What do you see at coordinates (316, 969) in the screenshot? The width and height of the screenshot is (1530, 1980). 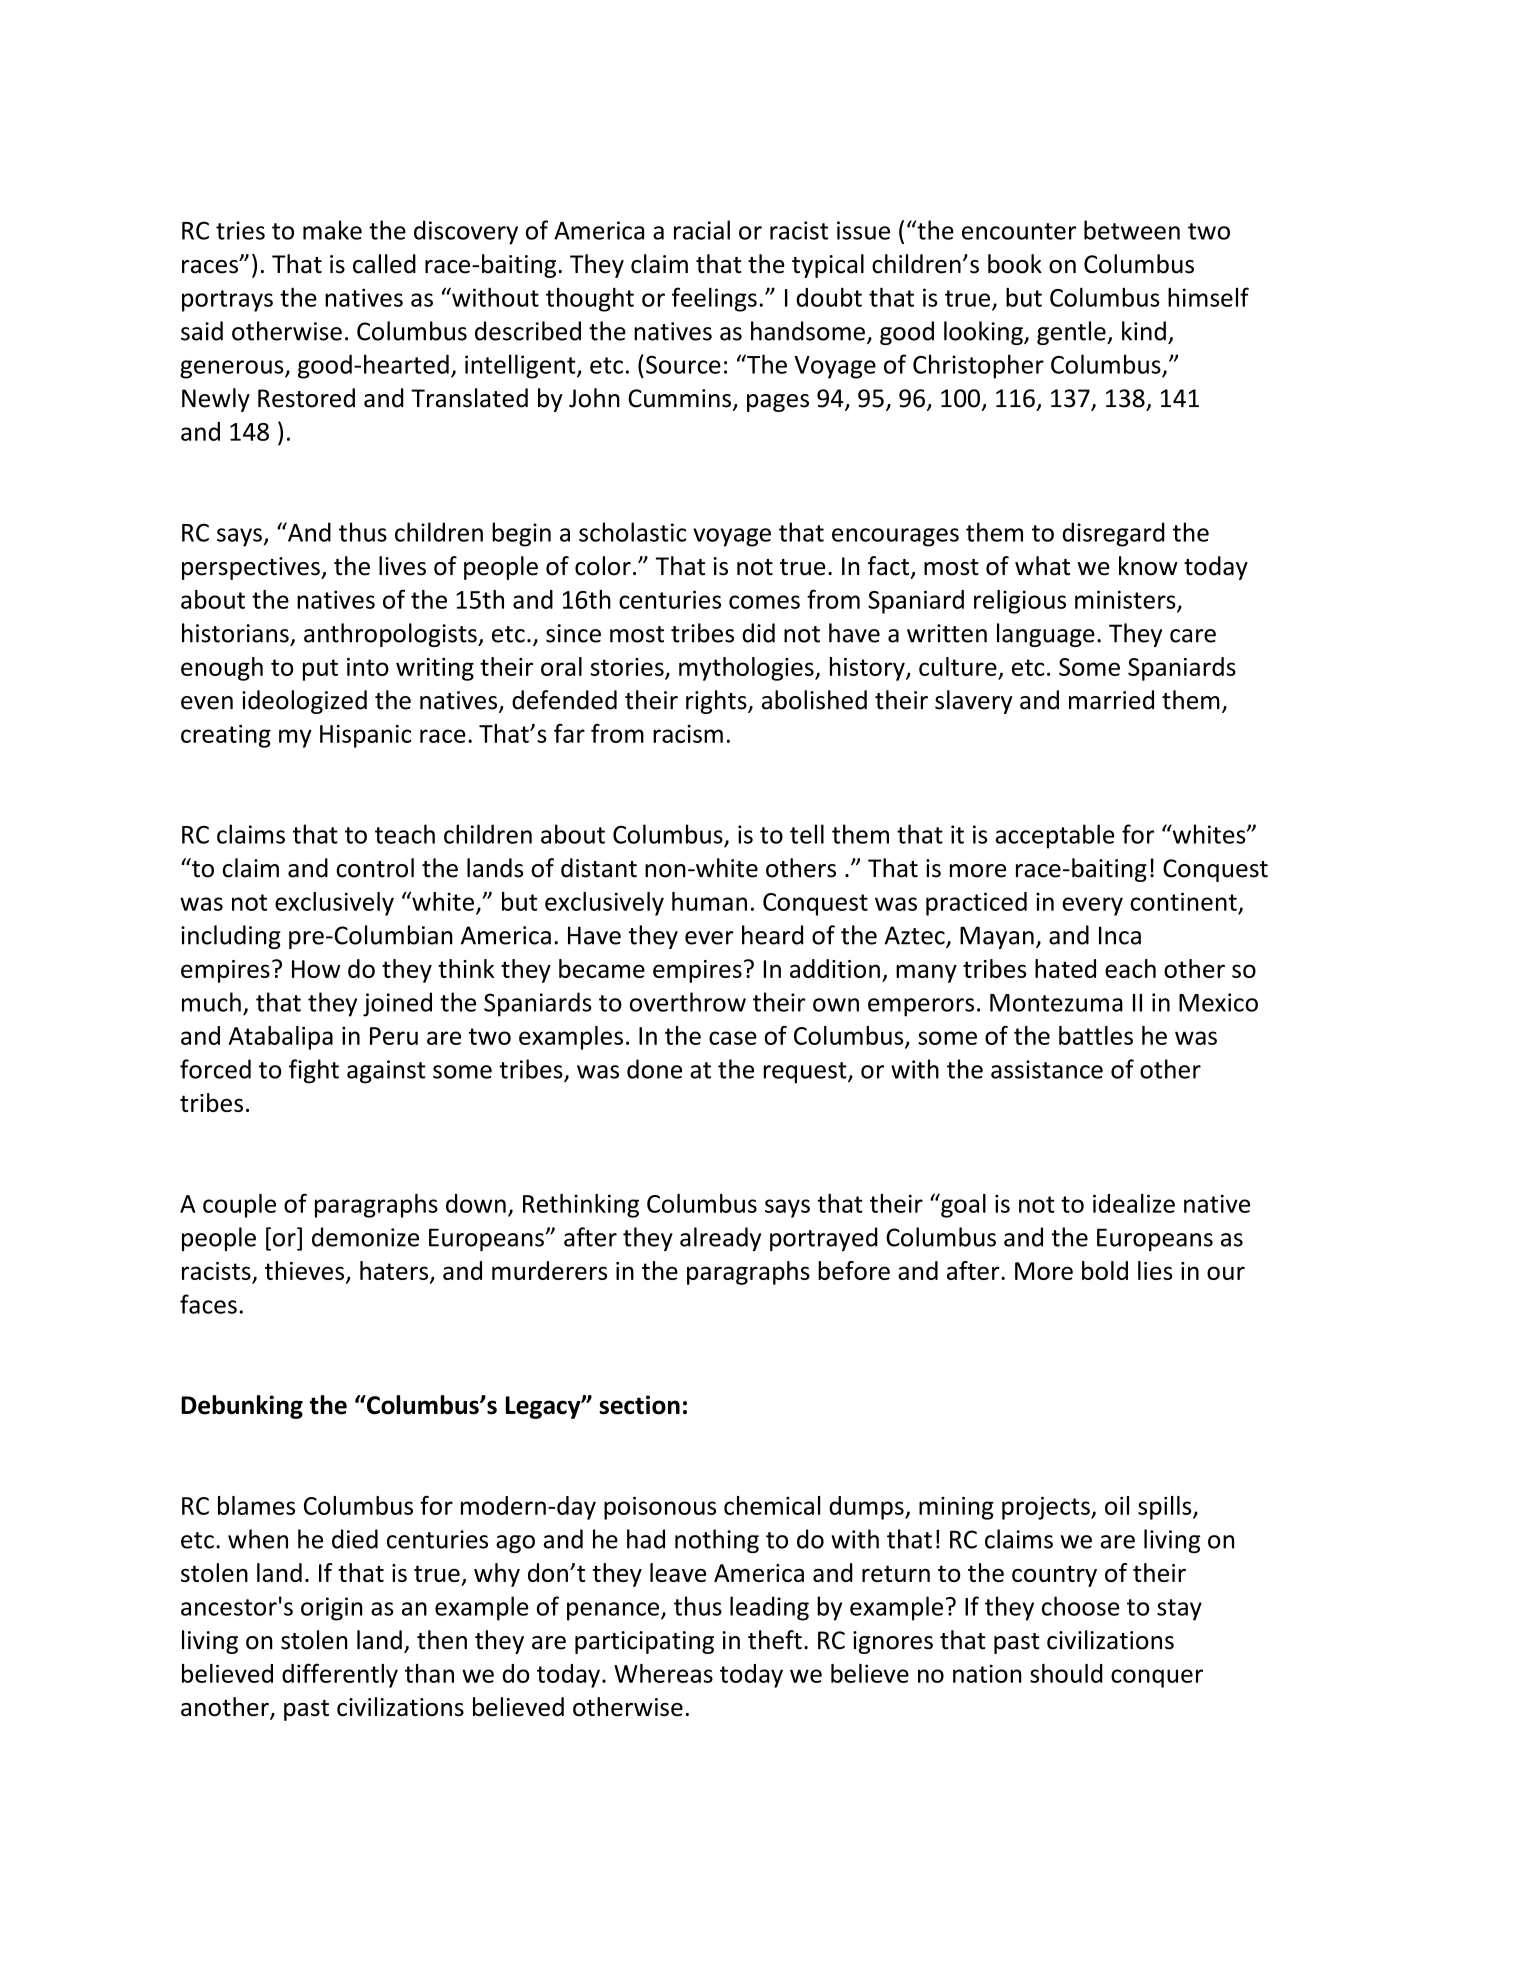 I see `How` at bounding box center [316, 969].
